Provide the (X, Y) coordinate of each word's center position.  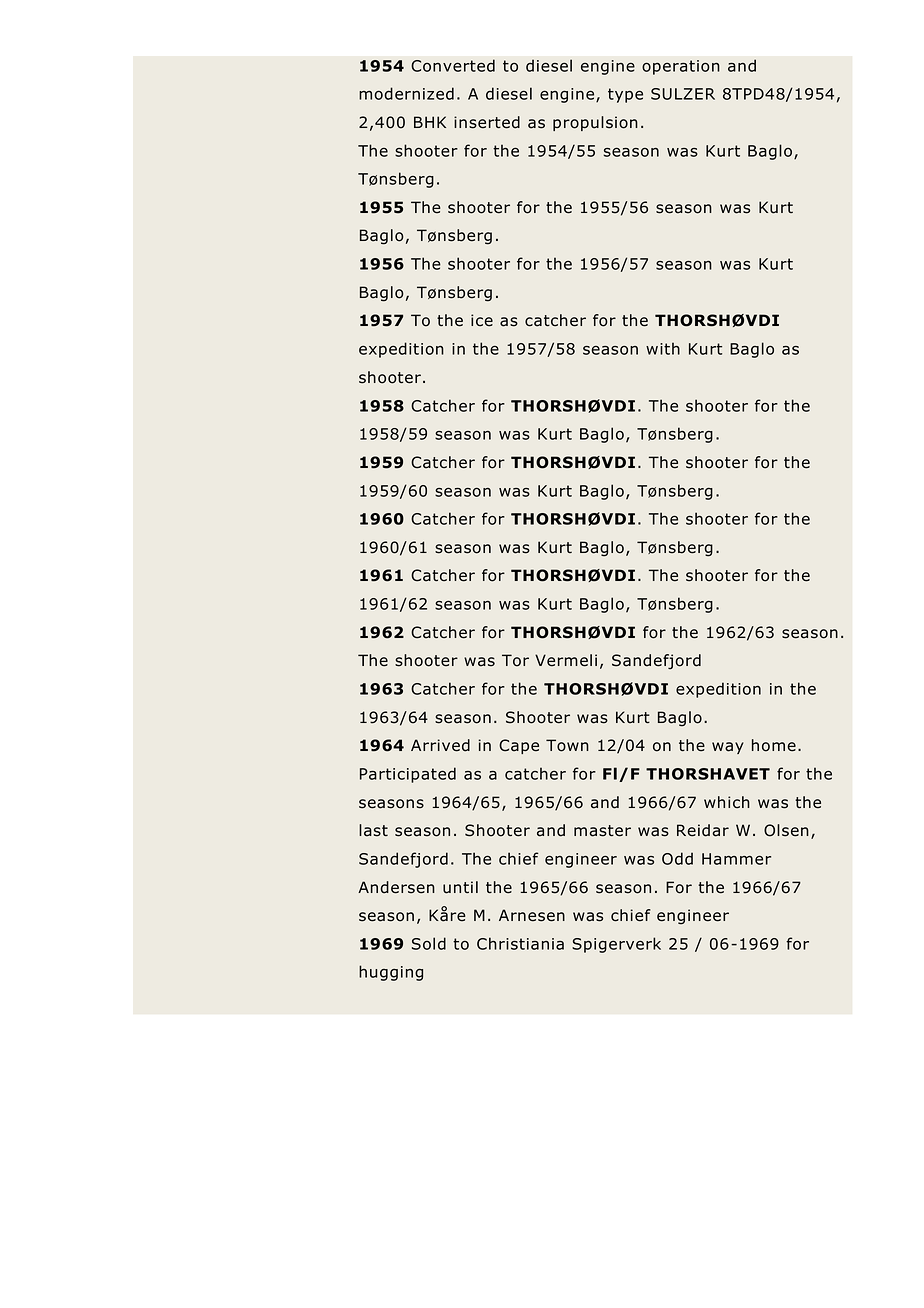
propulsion (595, 123)
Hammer (736, 859)
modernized (406, 93)
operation (681, 67)
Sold (429, 943)
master (602, 831)
